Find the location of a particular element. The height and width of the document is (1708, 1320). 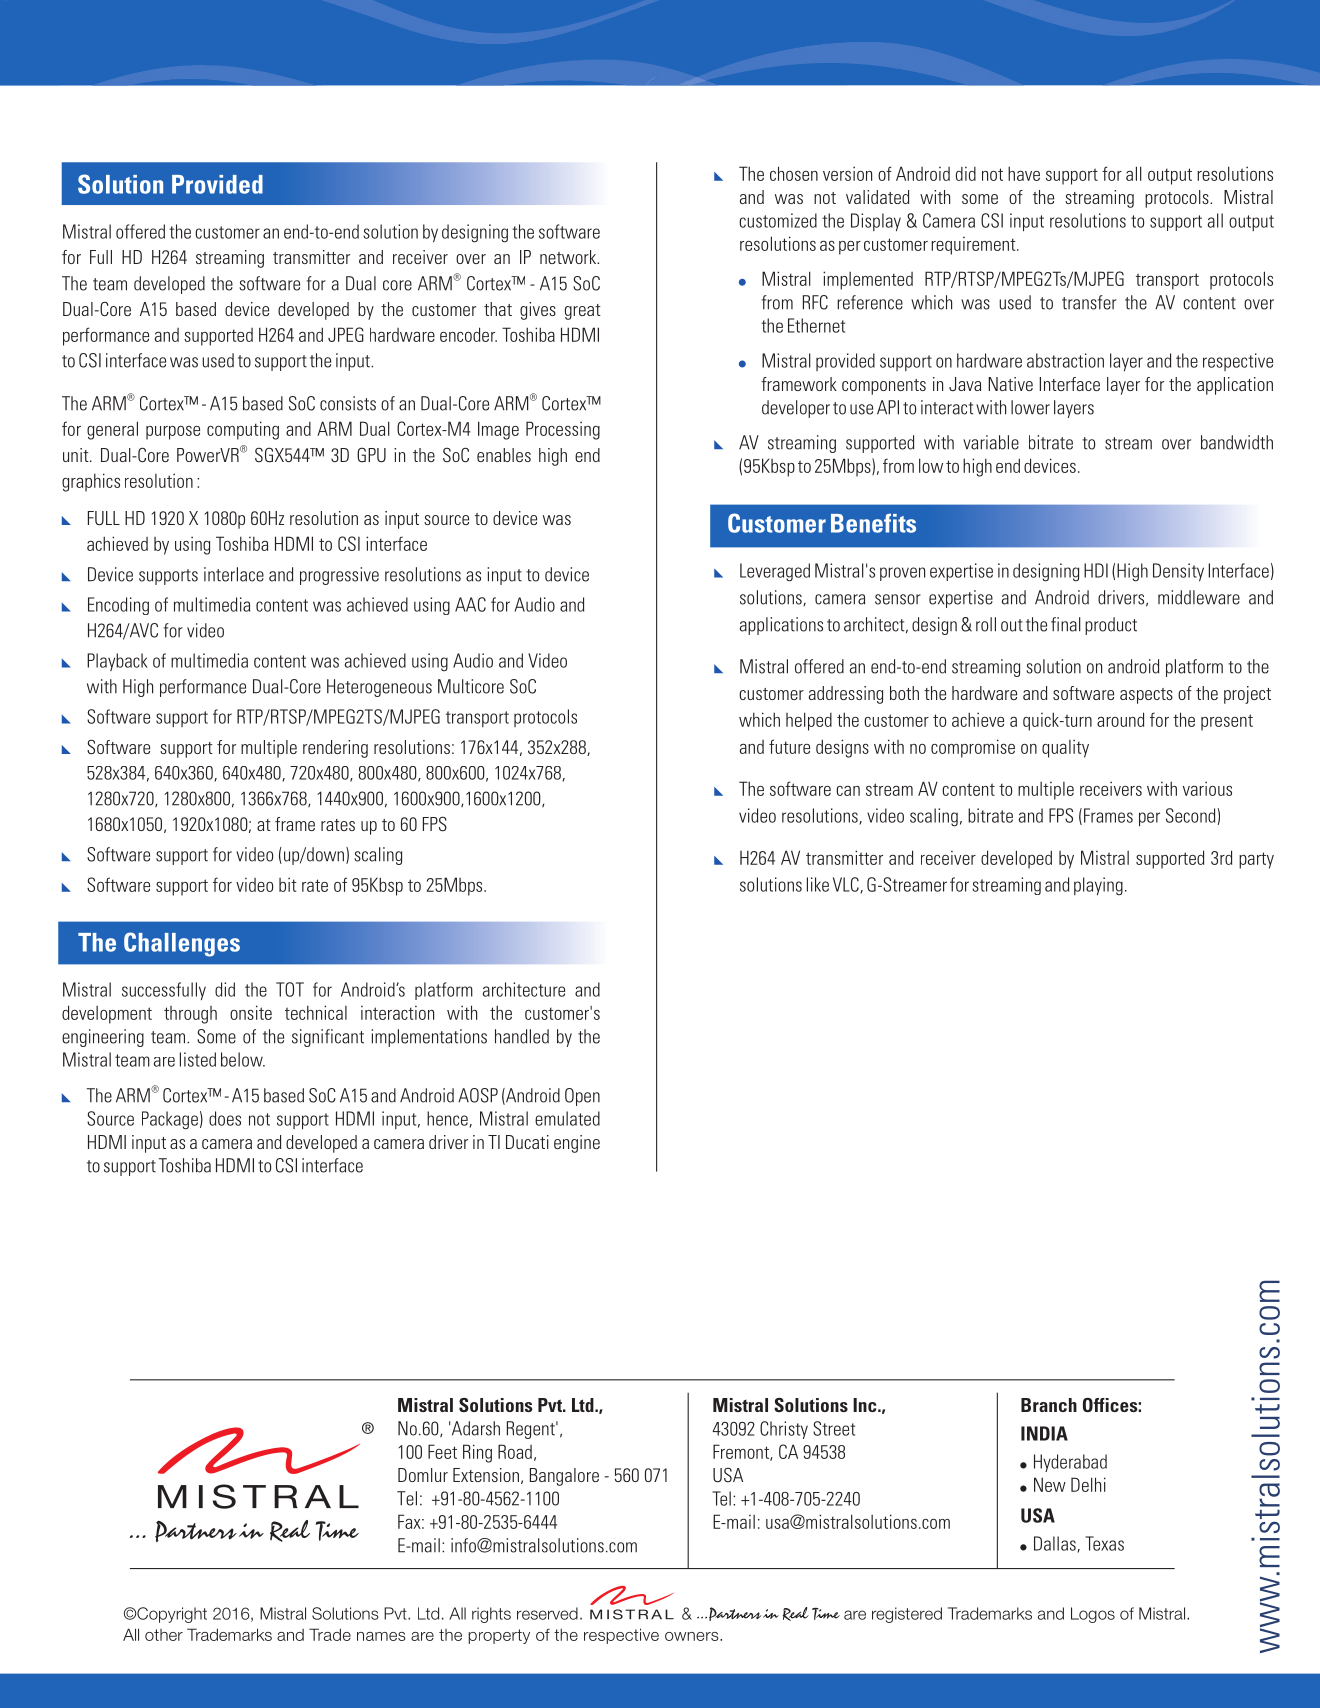

encoder is located at coordinates (468, 334).
